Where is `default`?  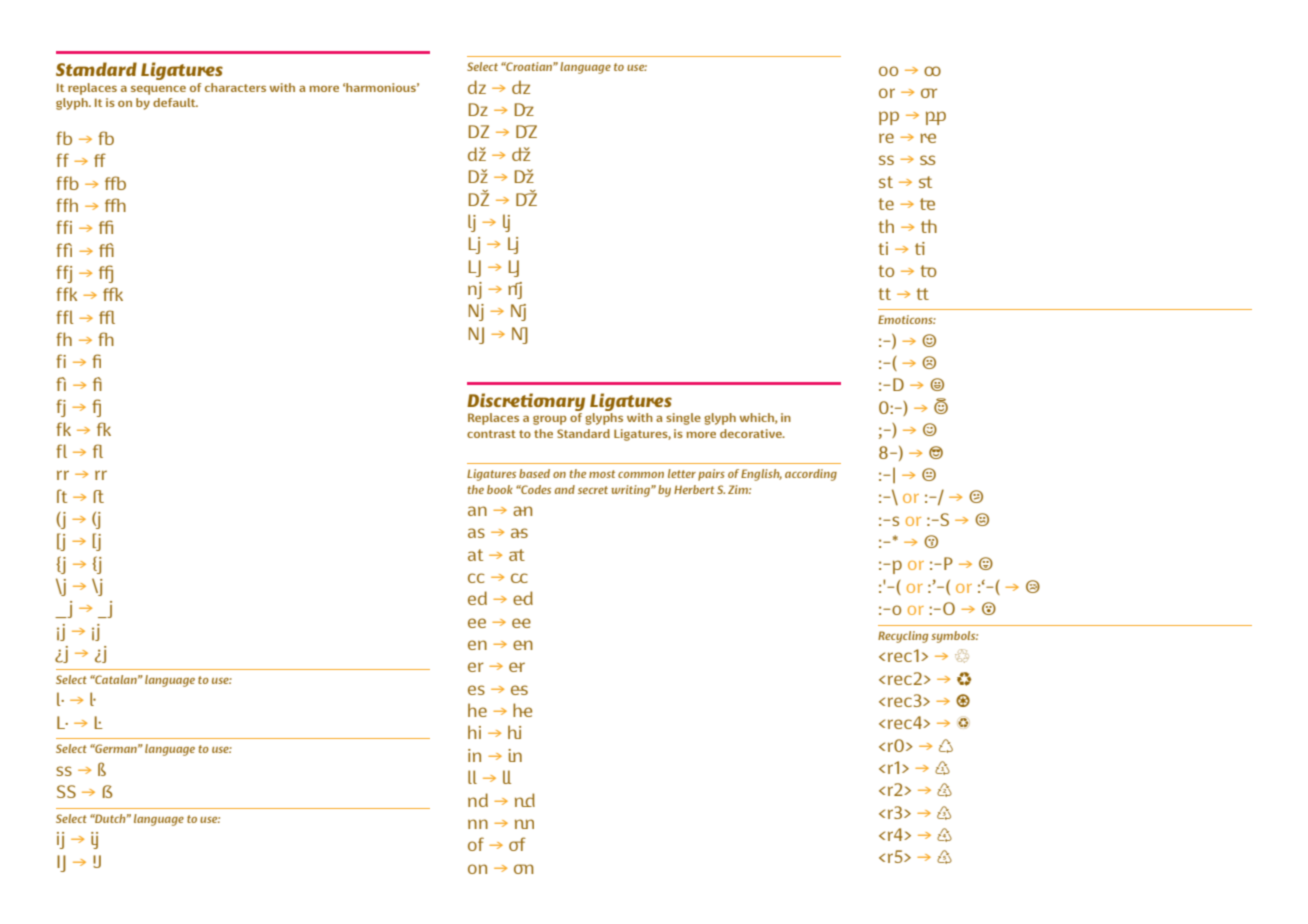
default is located at coordinates (175, 102).
